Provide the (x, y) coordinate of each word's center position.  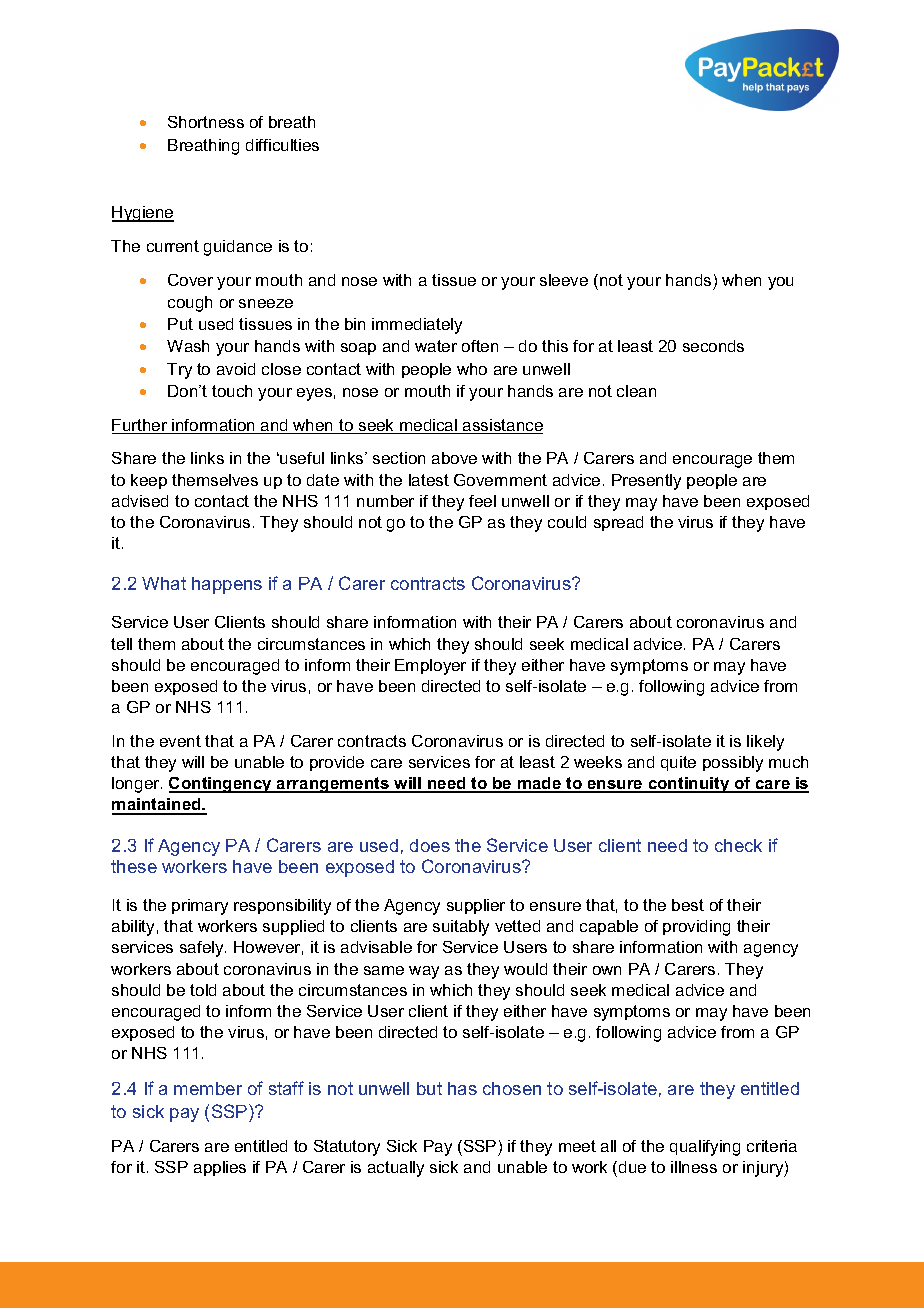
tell (121, 644)
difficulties (282, 145)
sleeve (564, 280)
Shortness (206, 122)
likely (765, 743)
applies (220, 1168)
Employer (430, 667)
